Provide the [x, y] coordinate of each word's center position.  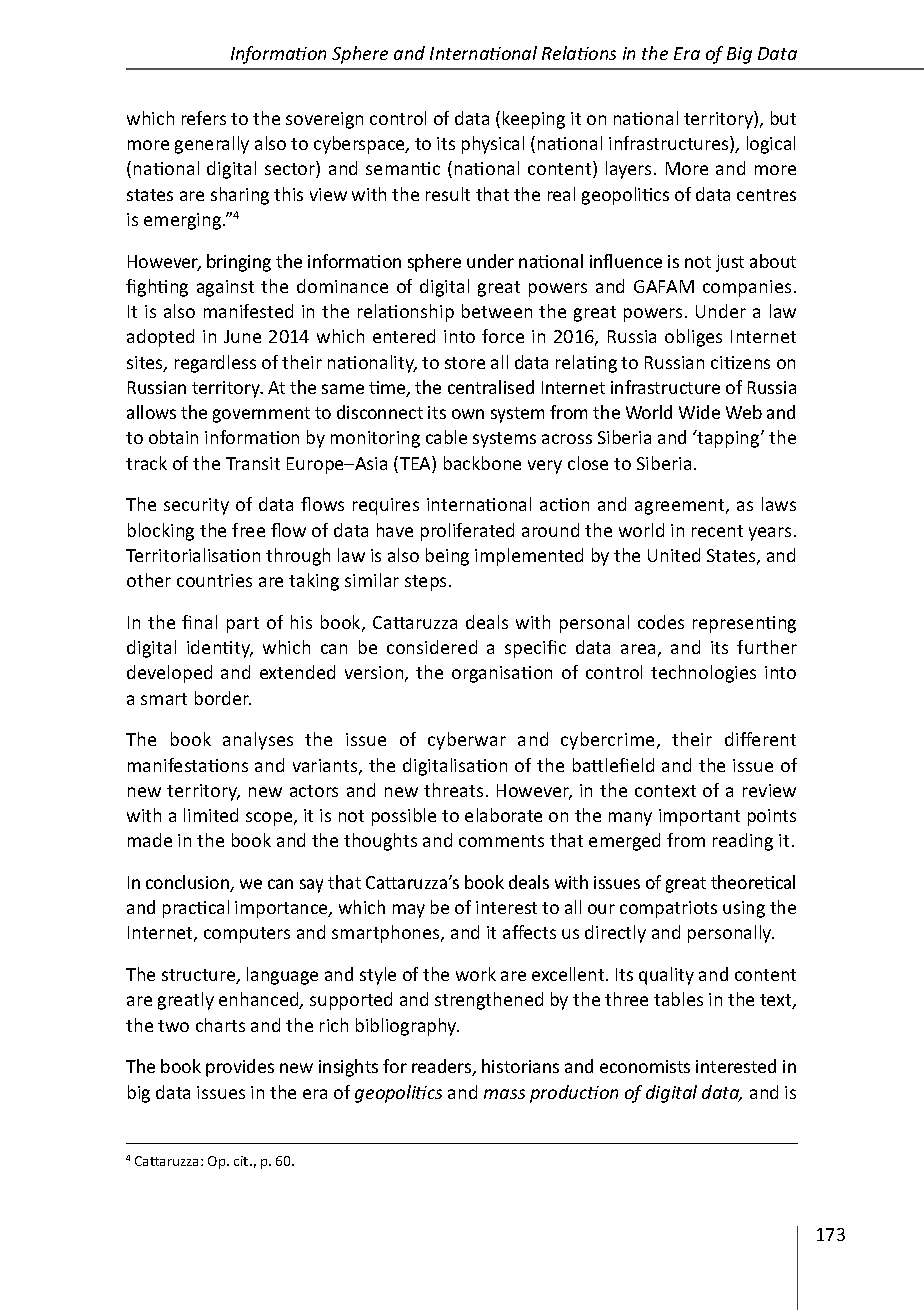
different [760, 739]
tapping [729, 439]
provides [240, 1068]
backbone [482, 463]
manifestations [188, 765]
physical [493, 145]
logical [771, 145]
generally [212, 145]
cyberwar [467, 741]
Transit [253, 463]
